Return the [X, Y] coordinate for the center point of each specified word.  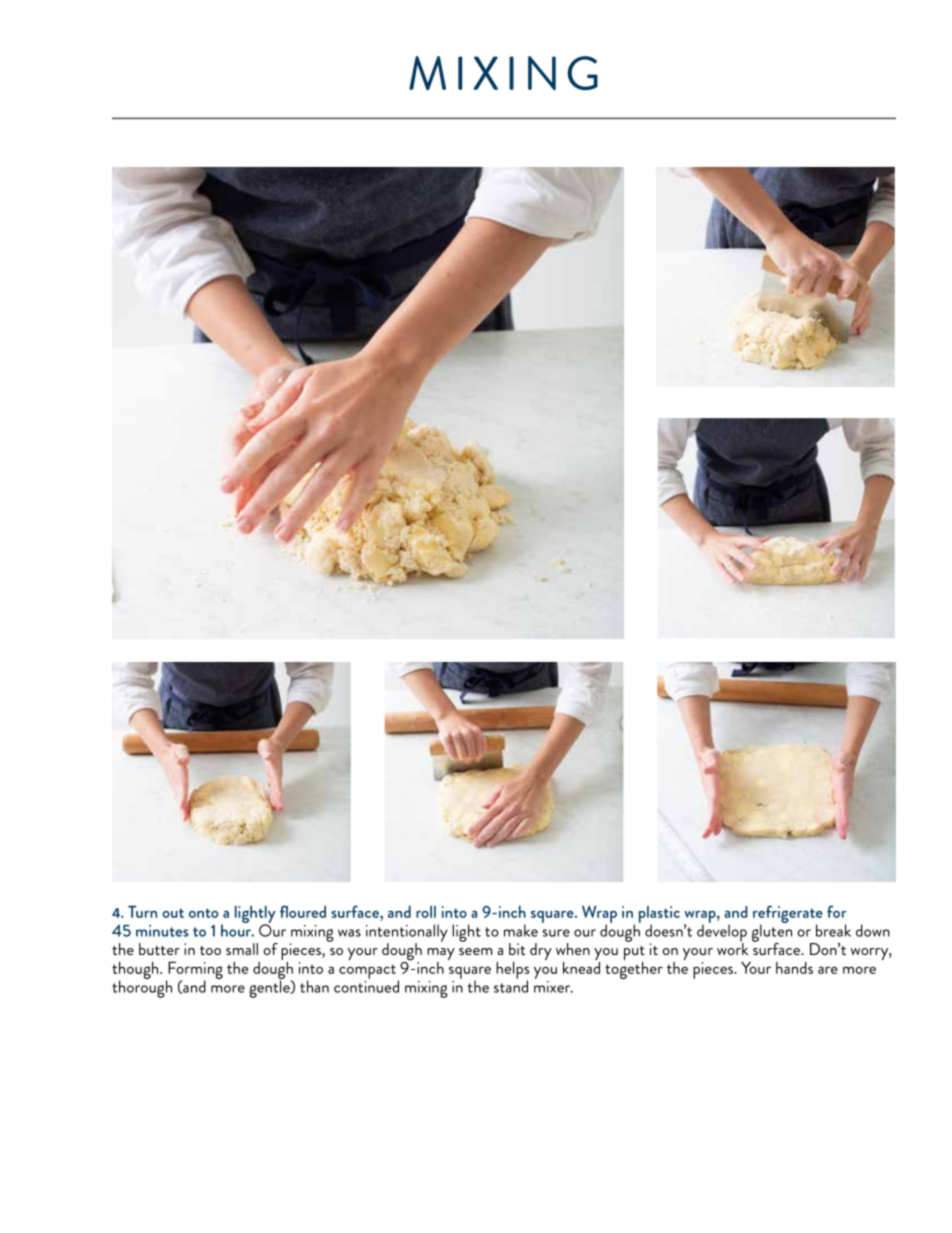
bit [517, 949]
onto [203, 913]
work [733, 948]
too [210, 950]
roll [426, 912]
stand [511, 985]
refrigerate [788, 915]
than [314, 986]
